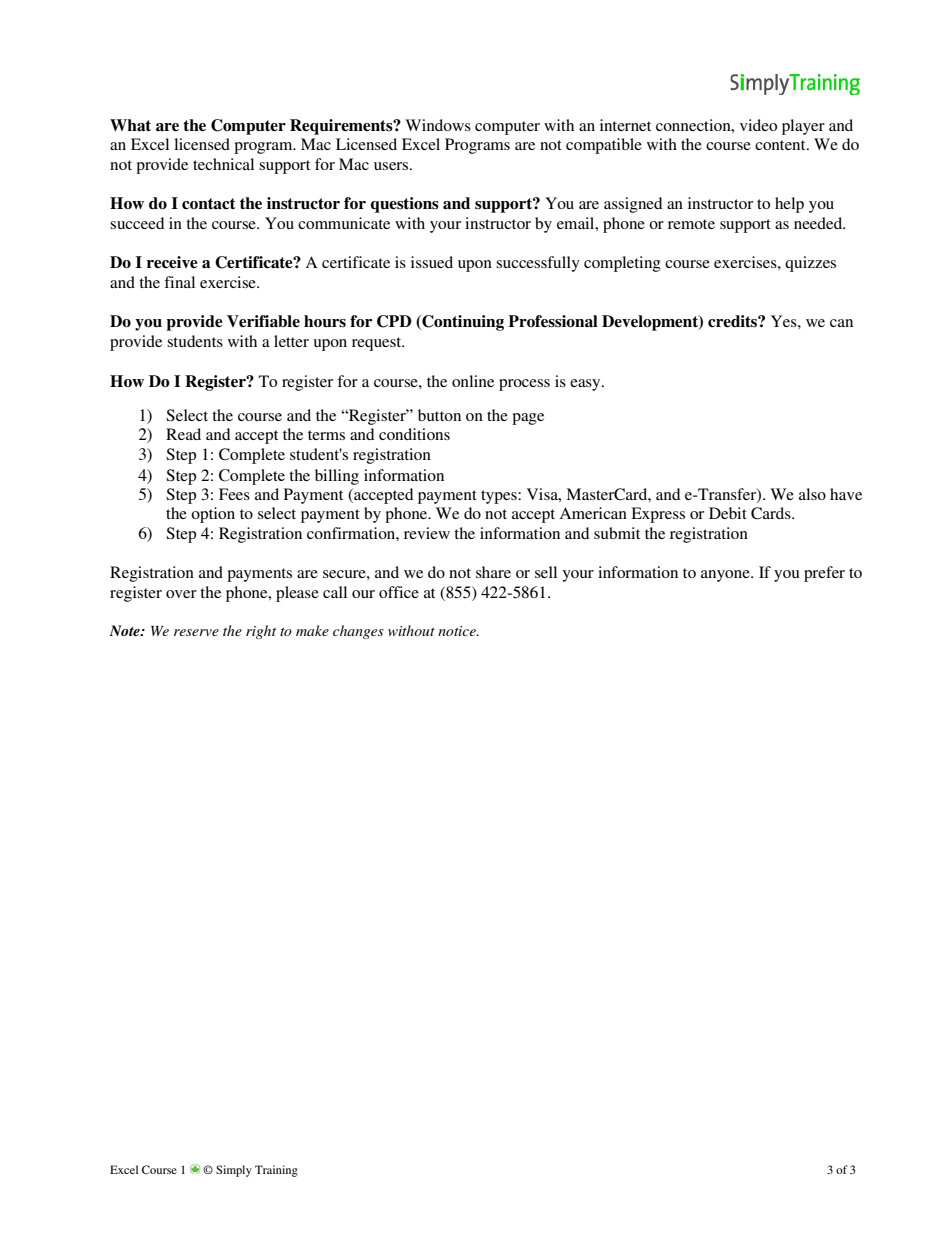  Describe the element at coordinates (234, 1171) in the screenshot. I see `Simply` at that location.
